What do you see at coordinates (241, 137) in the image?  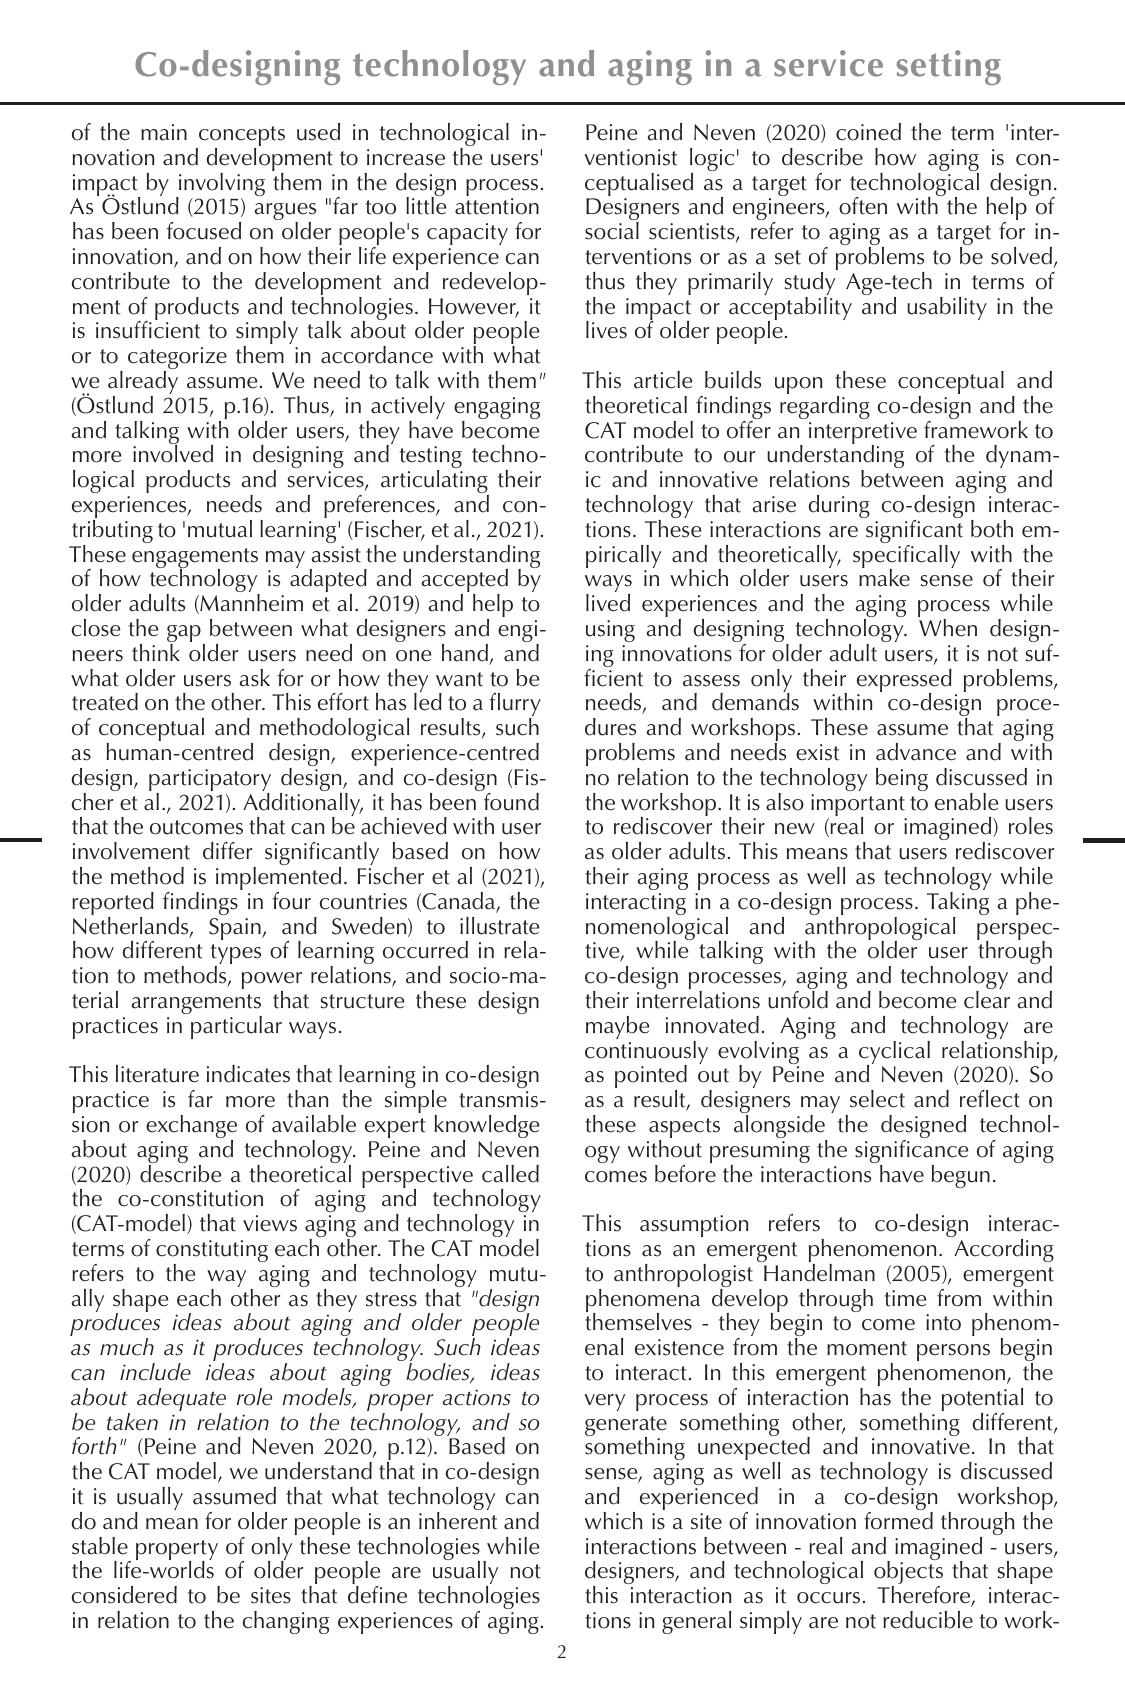 I see `concepts` at bounding box center [241, 137].
